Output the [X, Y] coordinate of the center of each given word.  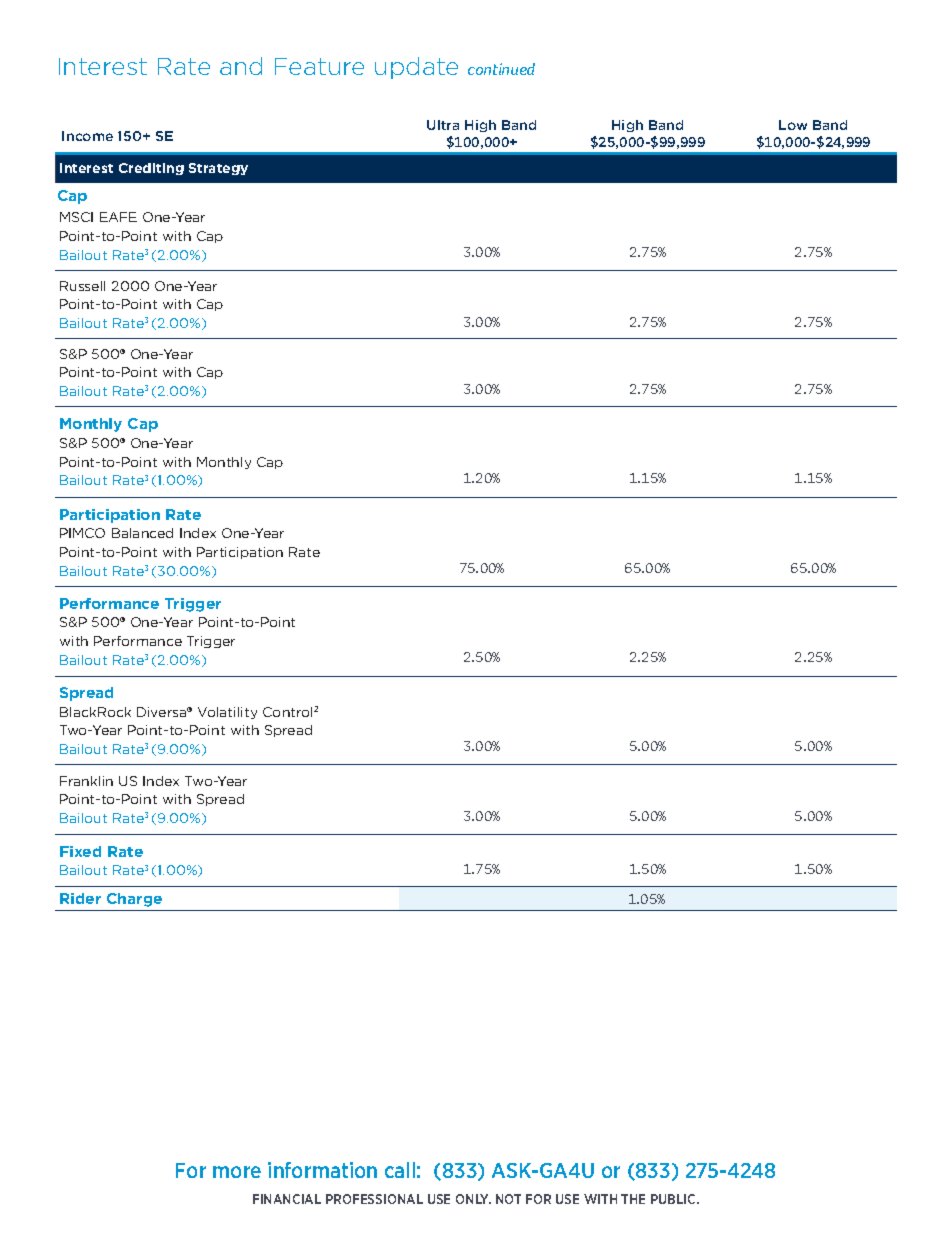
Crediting [151, 169]
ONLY [473, 1199]
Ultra [443, 125]
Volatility [227, 713]
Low [793, 125]
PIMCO [82, 533]
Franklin [86, 781]
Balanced [142, 533]
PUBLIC [674, 1199]
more [237, 1172]
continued [501, 69]
